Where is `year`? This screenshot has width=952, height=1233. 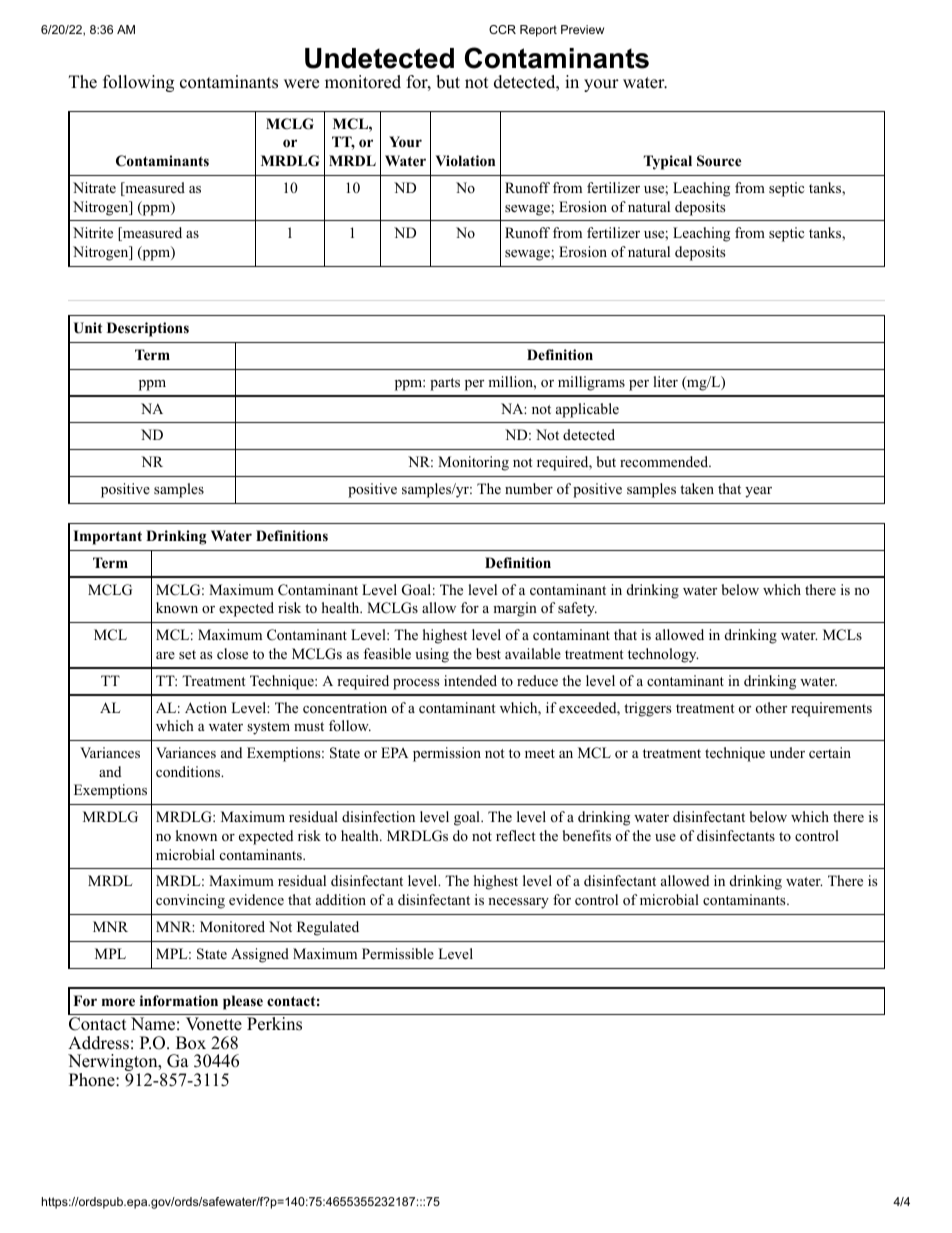 year is located at coordinates (758, 492).
